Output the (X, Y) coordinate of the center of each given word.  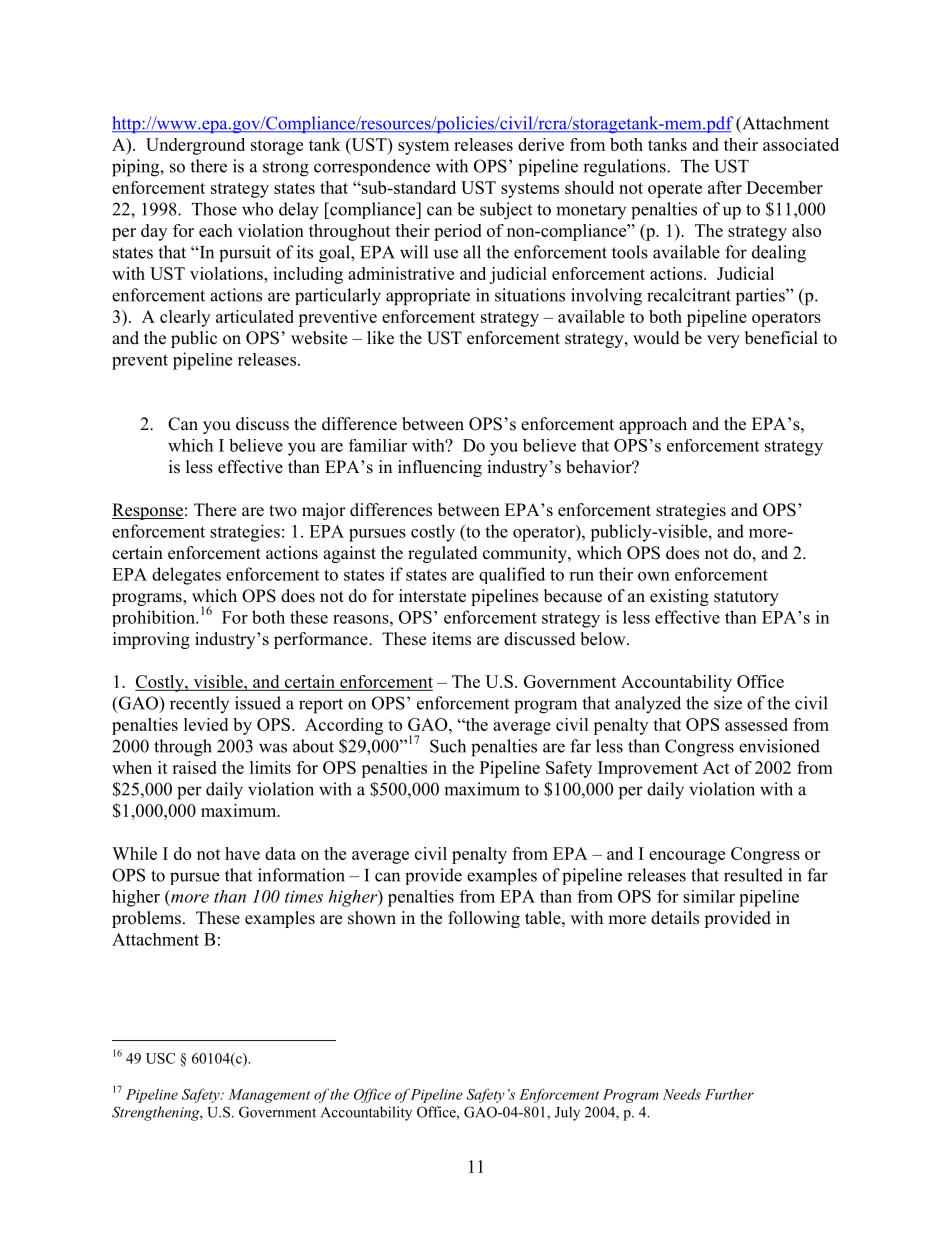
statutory (746, 598)
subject (506, 211)
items (451, 639)
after (725, 187)
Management (269, 1096)
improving (151, 640)
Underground (195, 146)
